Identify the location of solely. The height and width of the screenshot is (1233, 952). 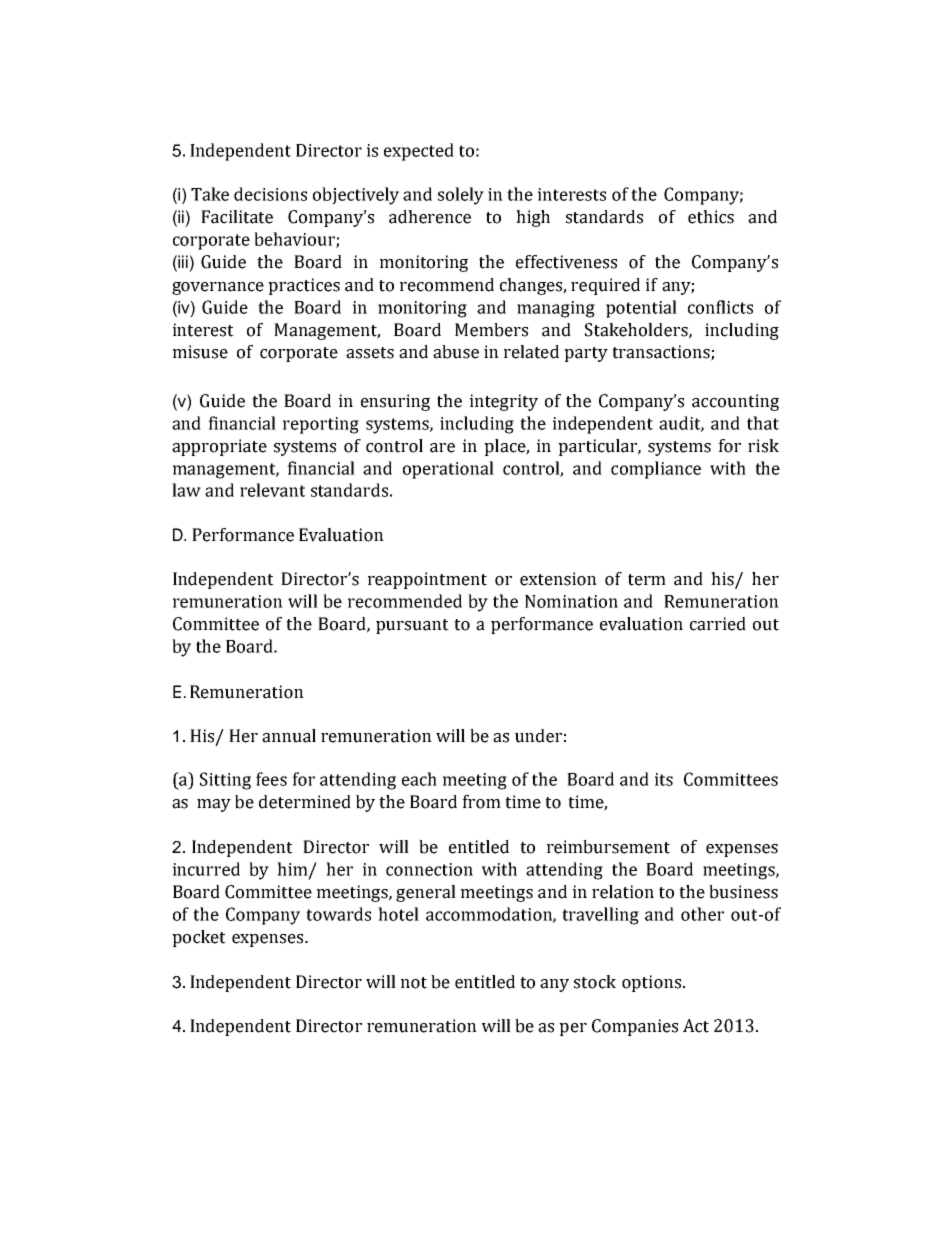
(461, 196).
